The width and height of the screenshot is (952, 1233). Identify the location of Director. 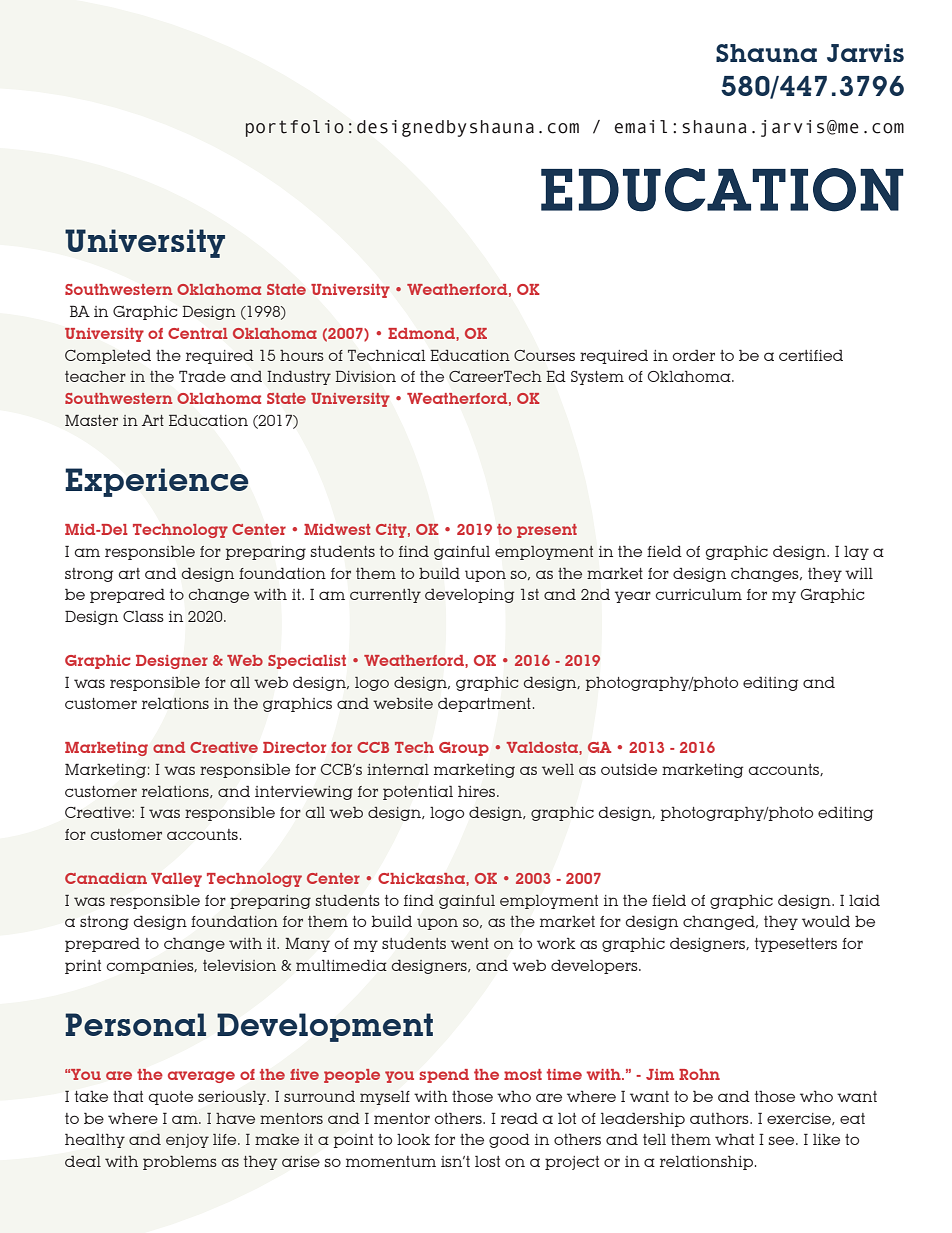
(294, 747).
